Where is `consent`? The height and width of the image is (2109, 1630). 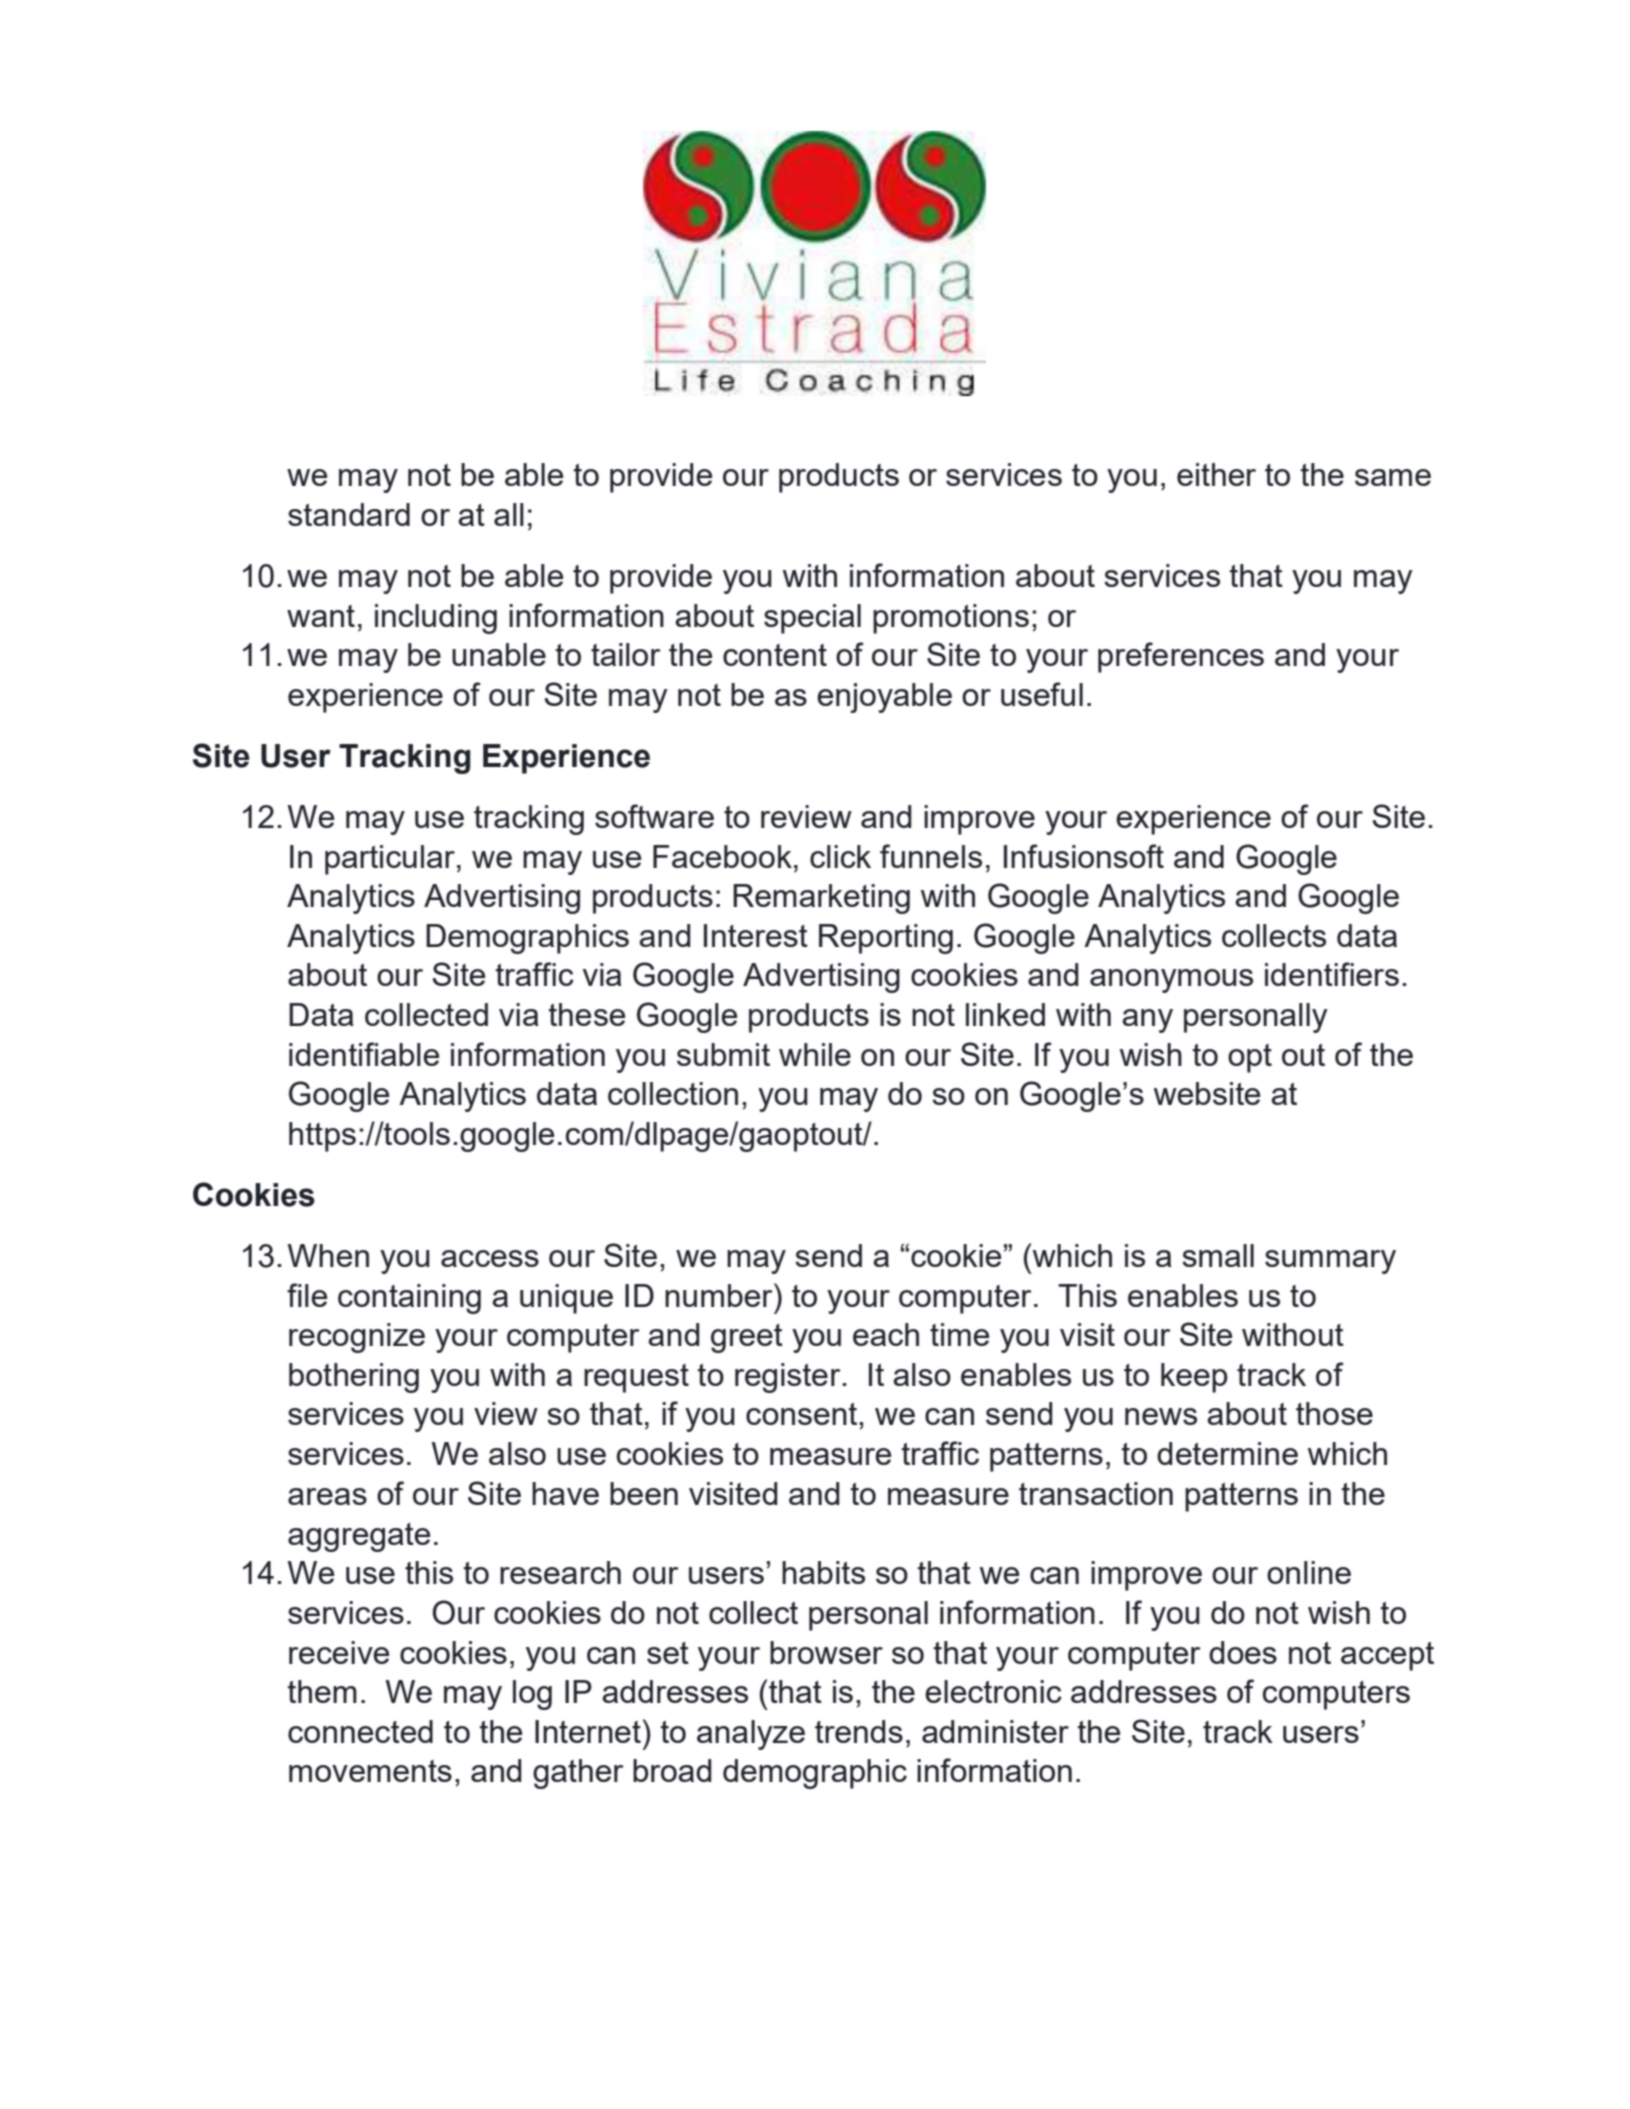 consent is located at coordinates (803, 1414).
